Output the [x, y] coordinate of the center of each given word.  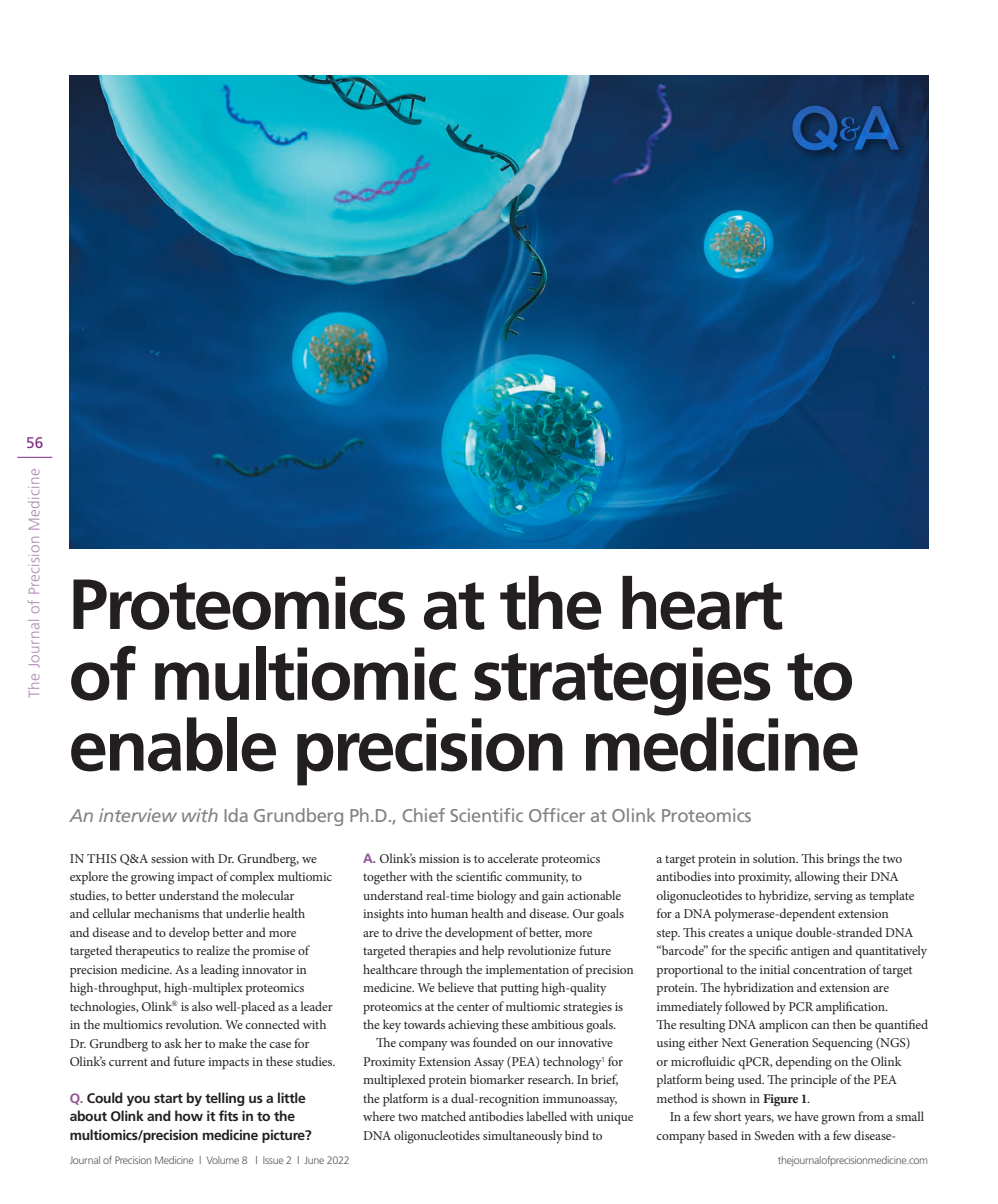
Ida [236, 815]
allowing [817, 878]
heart [702, 603]
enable [173, 744]
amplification [851, 1008]
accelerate [513, 858]
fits [228, 1115]
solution [775, 858]
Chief [424, 815]
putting [520, 989]
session [169, 858]
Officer [557, 815]
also [202, 1006]
